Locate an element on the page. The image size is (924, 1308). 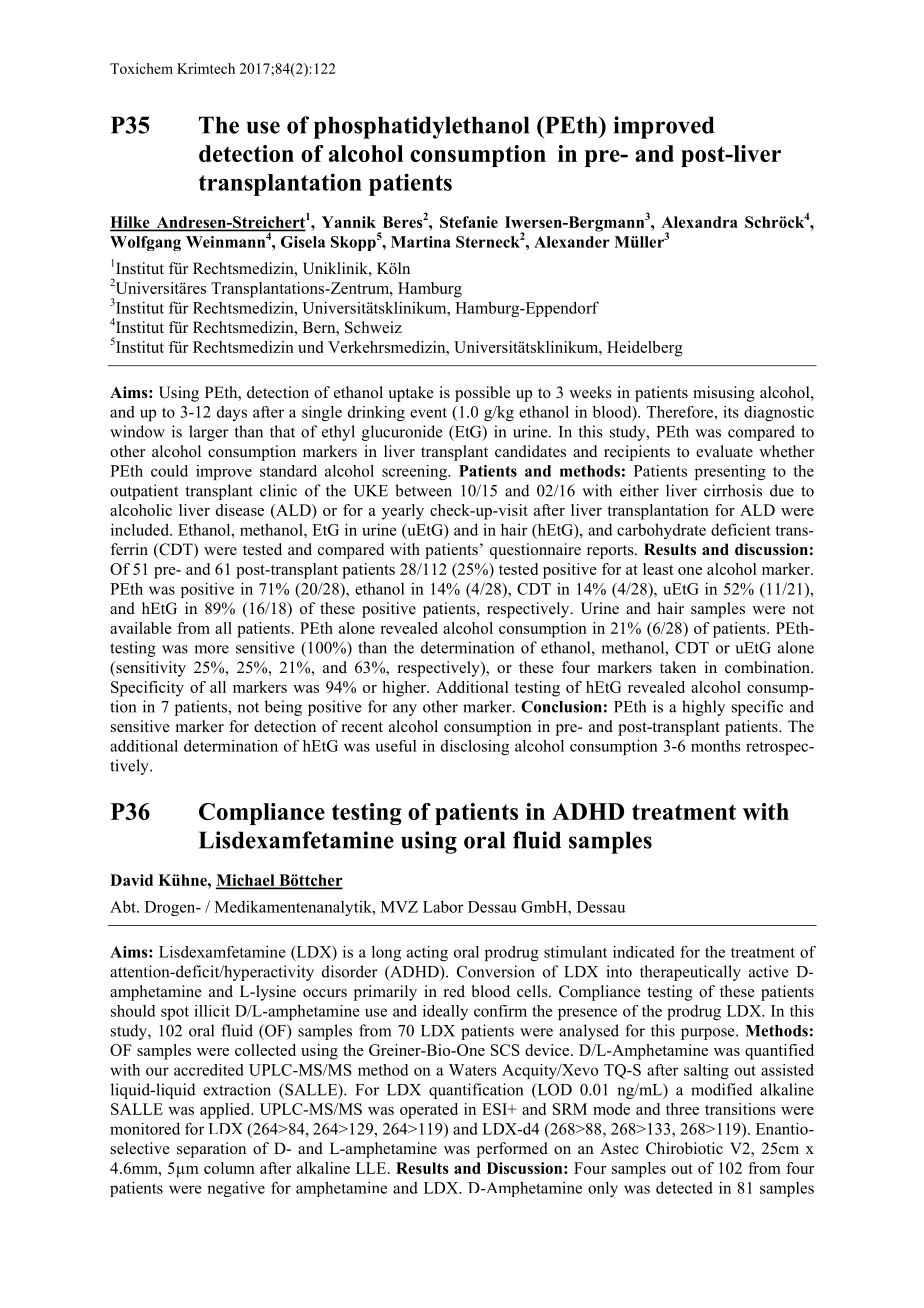
Wolfgang is located at coordinates (145, 243).
